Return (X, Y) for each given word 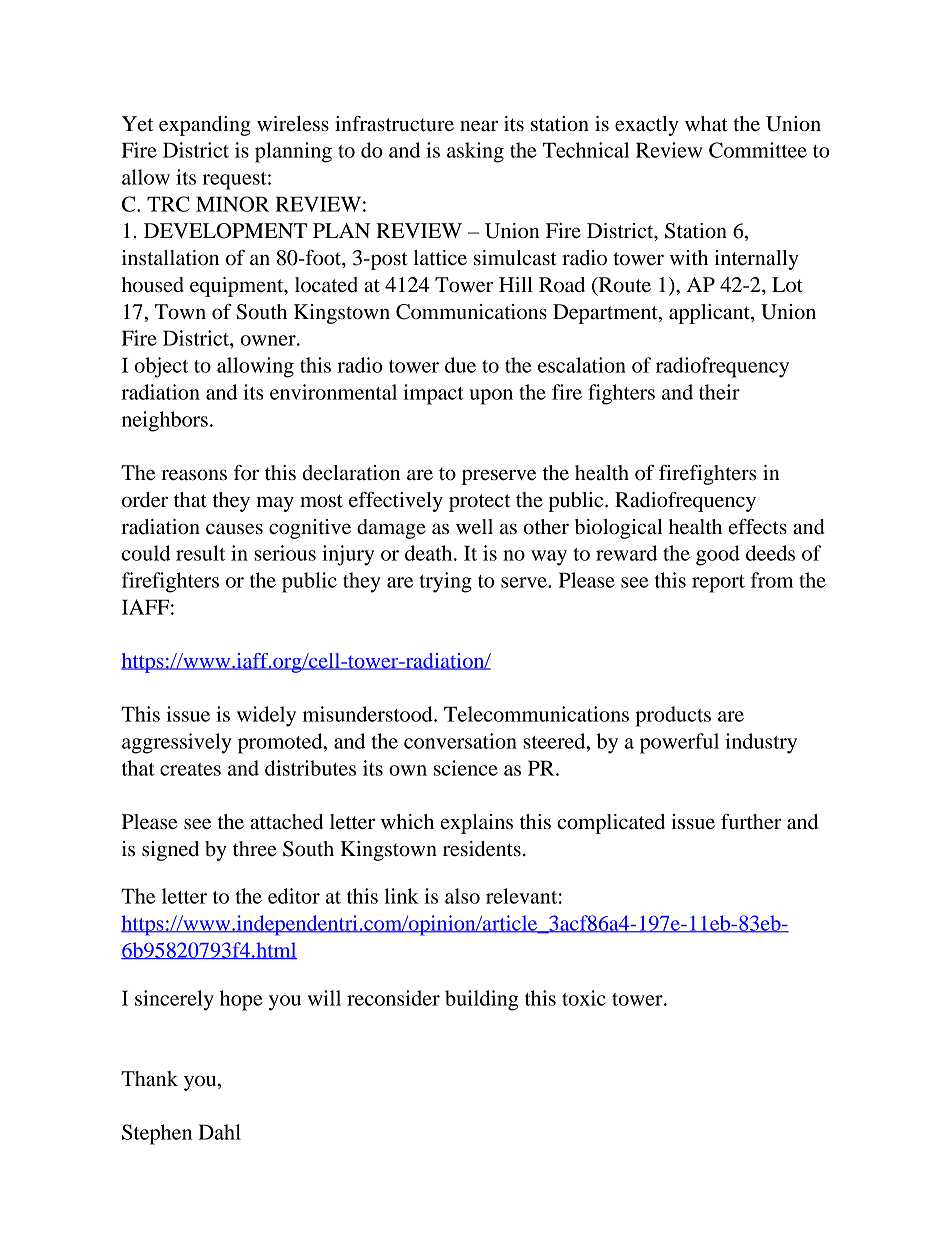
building (482, 1000)
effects (758, 527)
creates (190, 769)
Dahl (219, 1132)
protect (479, 503)
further (751, 822)
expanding (205, 126)
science (466, 768)
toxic (584, 998)
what (706, 124)
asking (475, 152)
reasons (194, 475)
